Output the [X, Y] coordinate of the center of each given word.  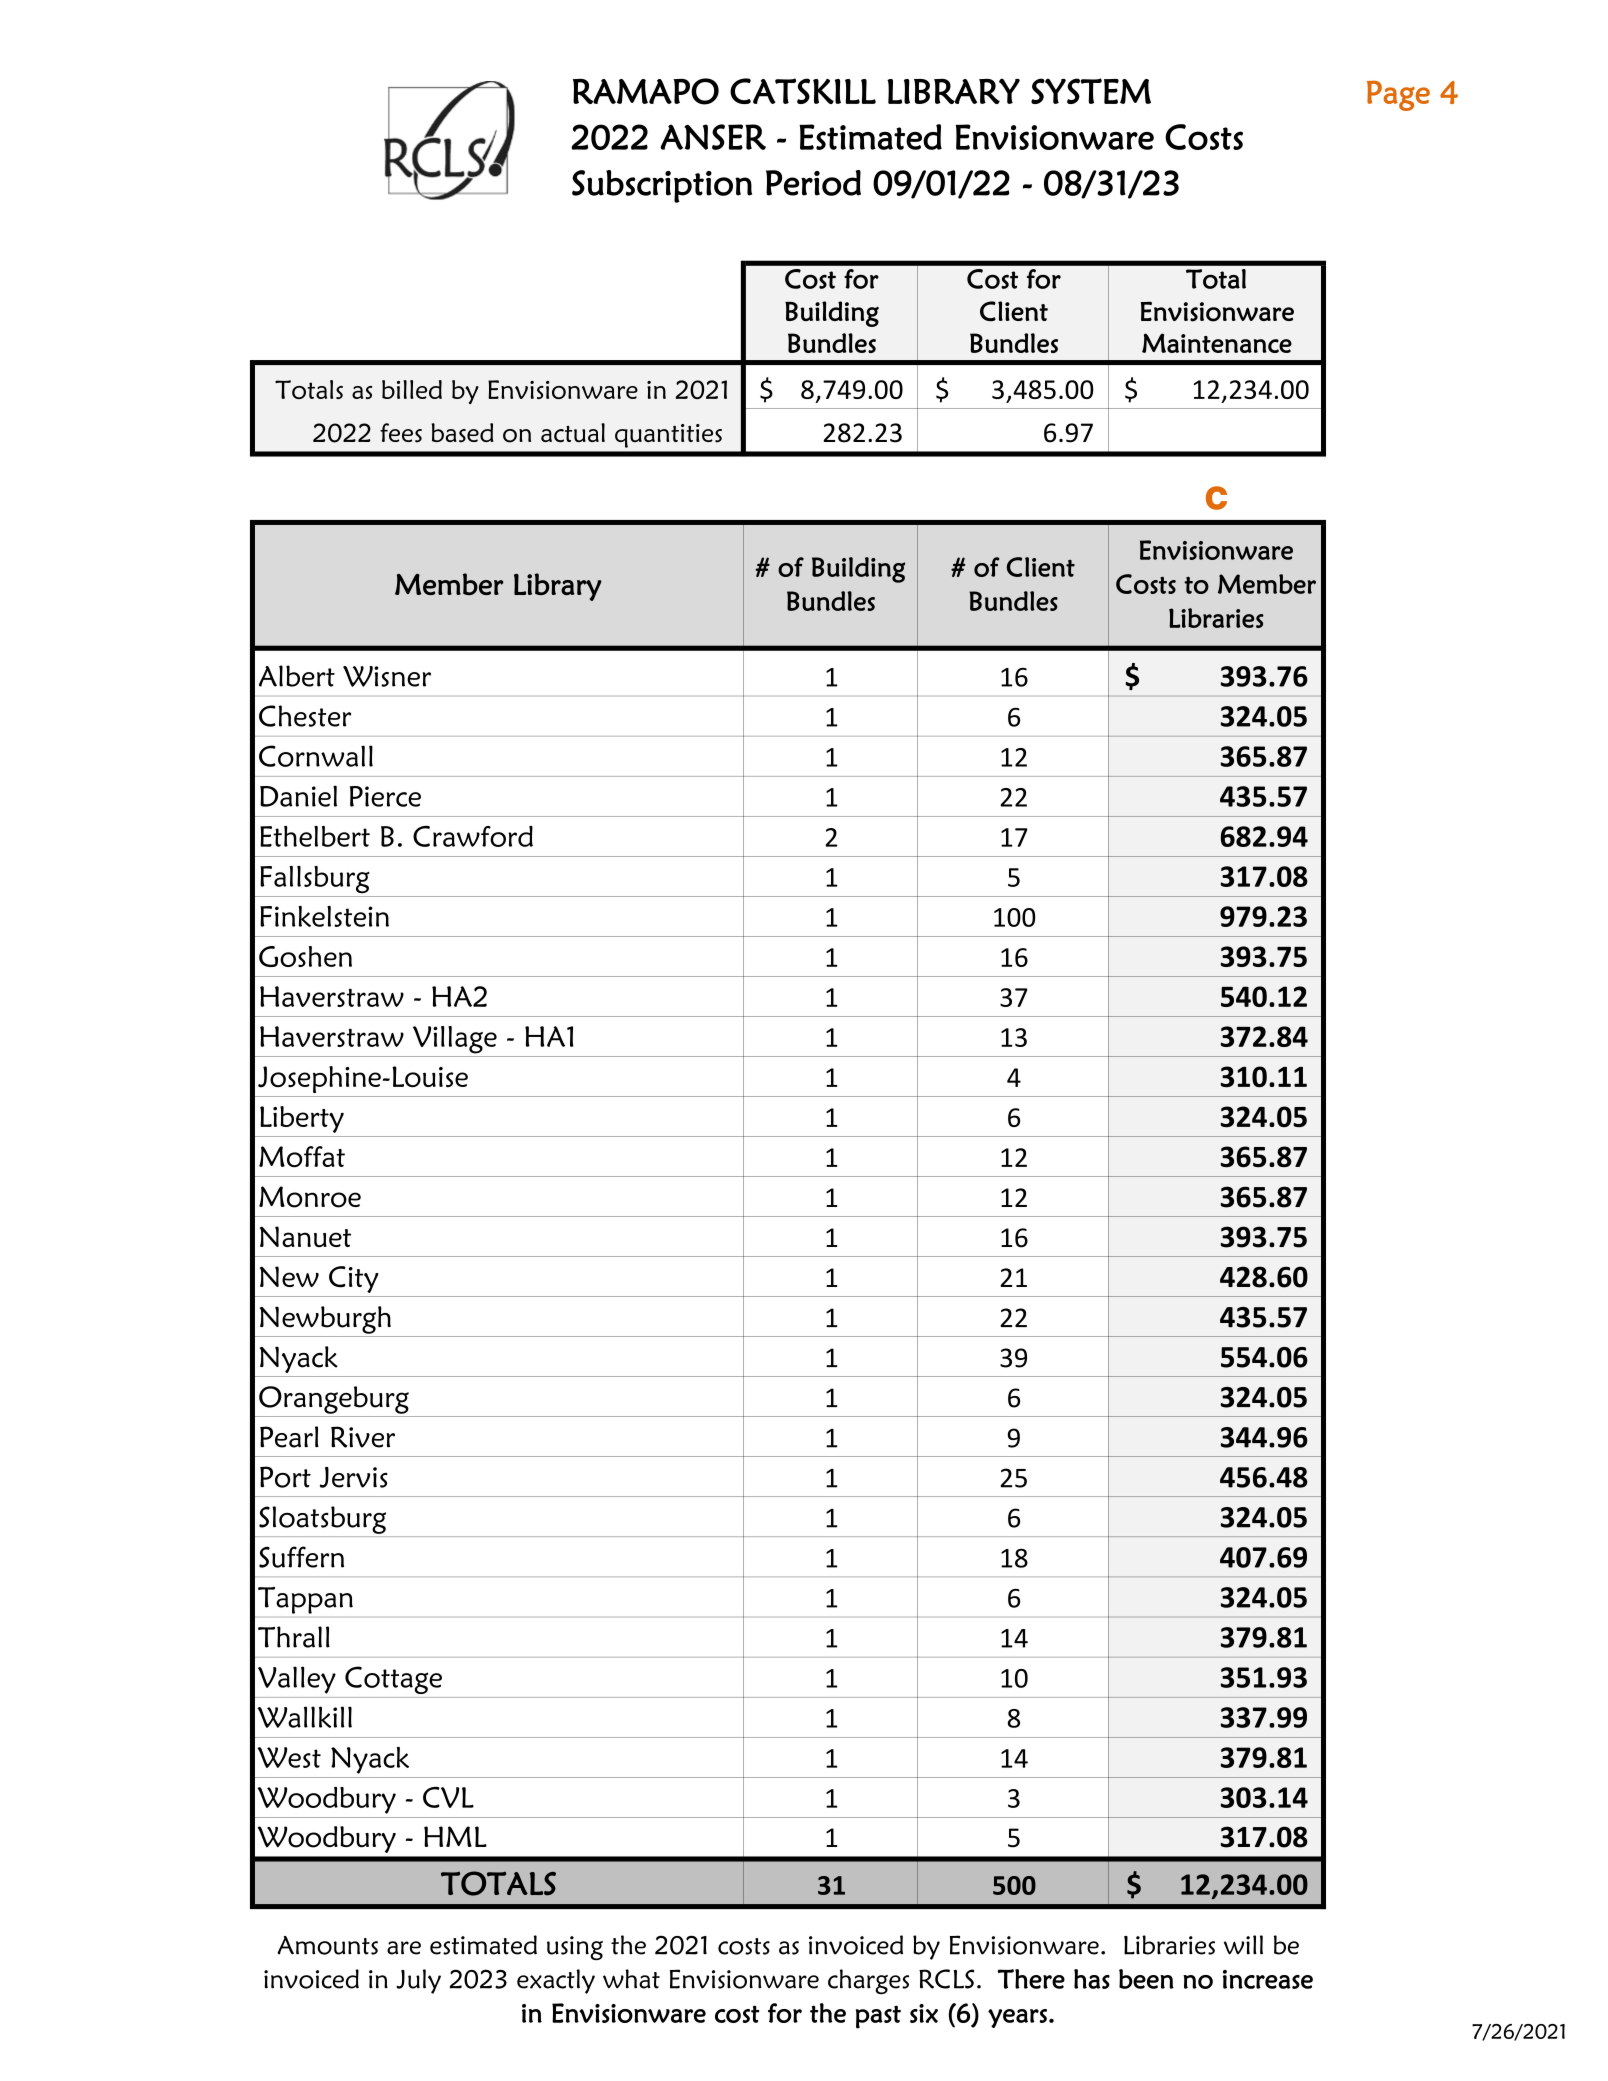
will [1243, 1945]
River [363, 1437]
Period [813, 183]
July [418, 1981]
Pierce [385, 796]
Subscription [662, 186]
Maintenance [1217, 343]
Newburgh [325, 1320]
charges [868, 1981]
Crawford [473, 836]
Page [1398, 95]
